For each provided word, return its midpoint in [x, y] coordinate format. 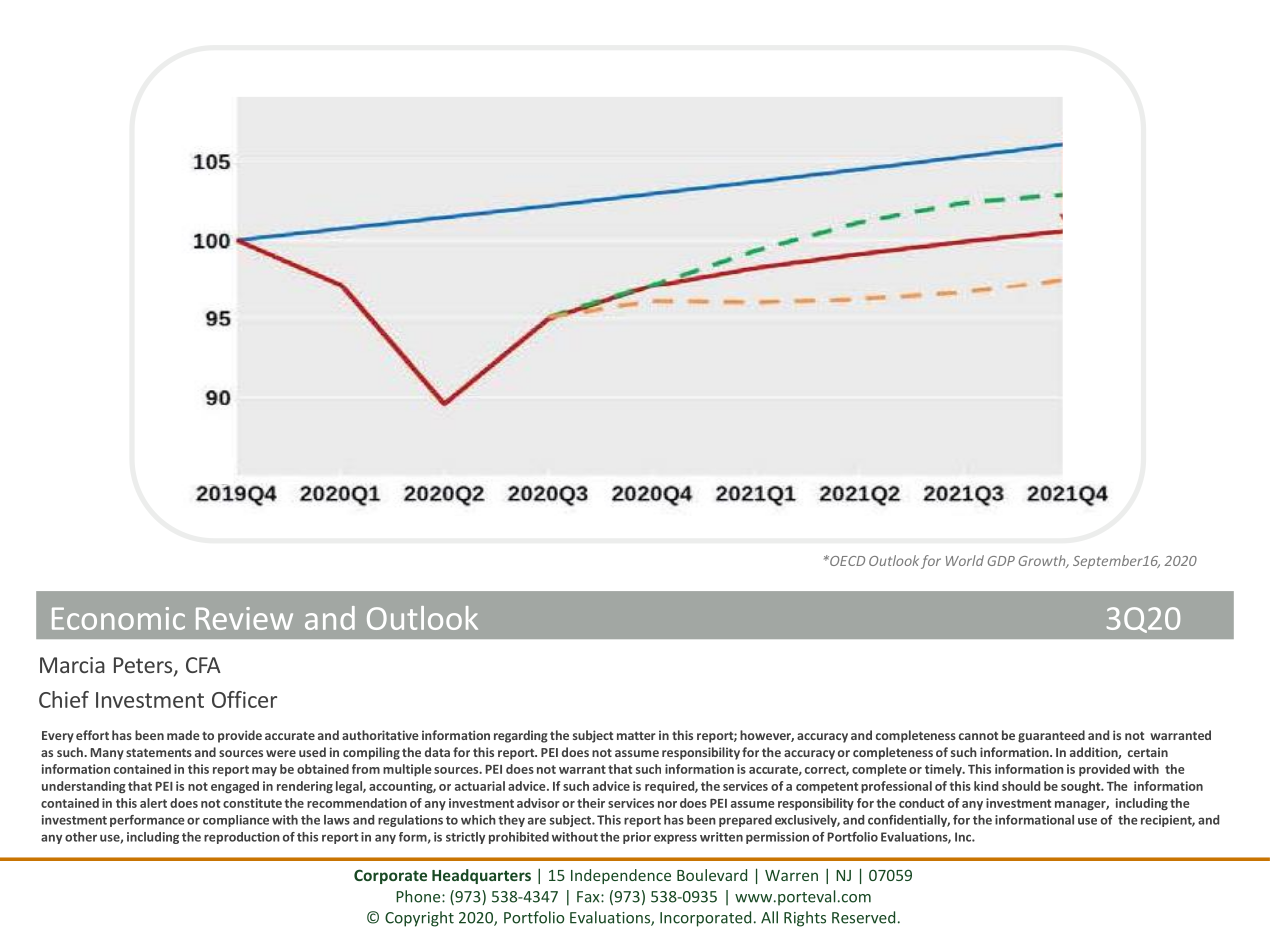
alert [153, 803]
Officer [244, 699]
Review [244, 618]
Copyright [419, 919]
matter [636, 735]
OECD [846, 561]
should [1021, 786]
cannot [978, 735]
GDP [1001, 561]
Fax [589, 897]
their [591, 803]
